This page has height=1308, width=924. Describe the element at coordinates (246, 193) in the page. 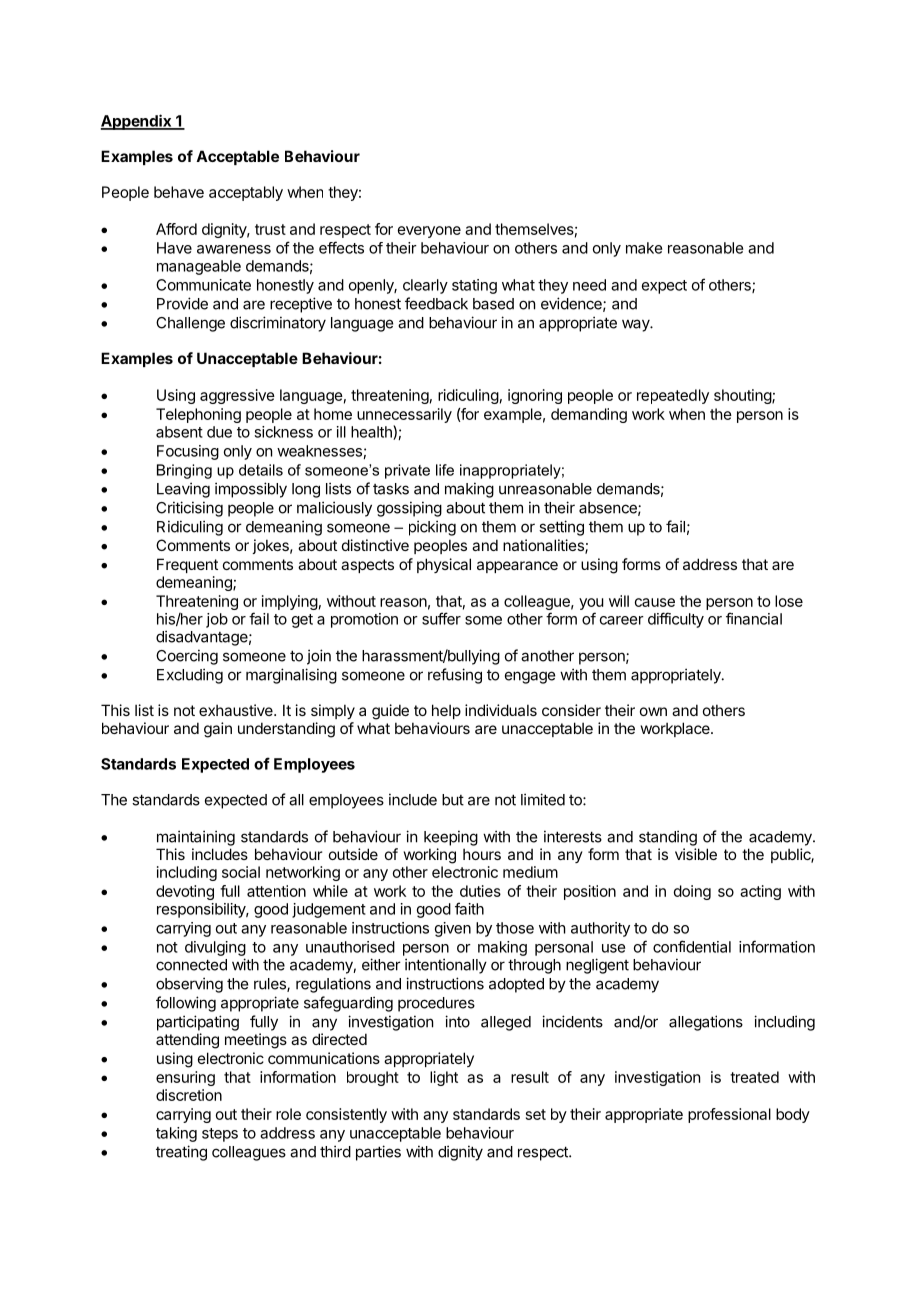

I see `acceptably` at that location.
